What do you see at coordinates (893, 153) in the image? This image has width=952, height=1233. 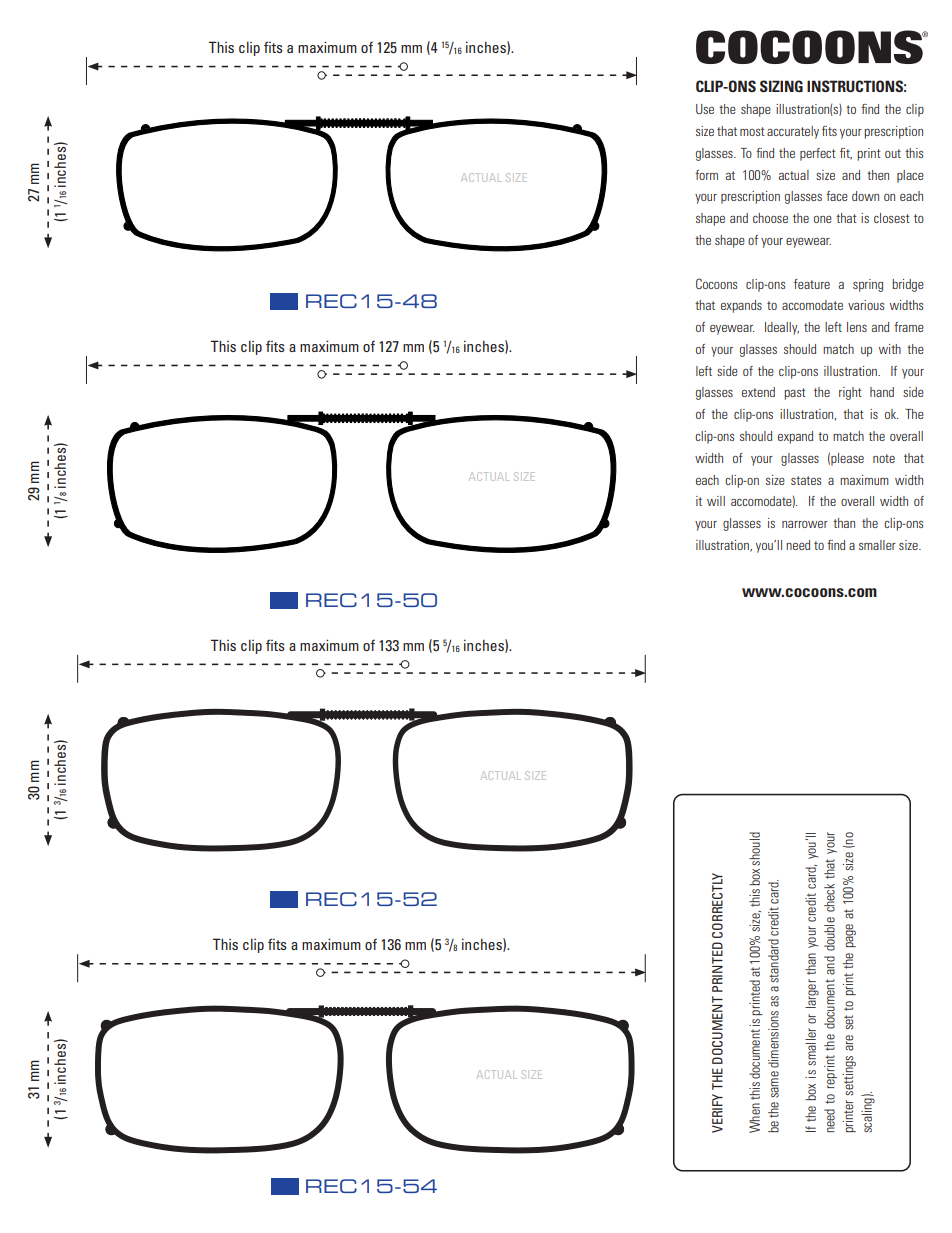 I see `out` at bounding box center [893, 153].
